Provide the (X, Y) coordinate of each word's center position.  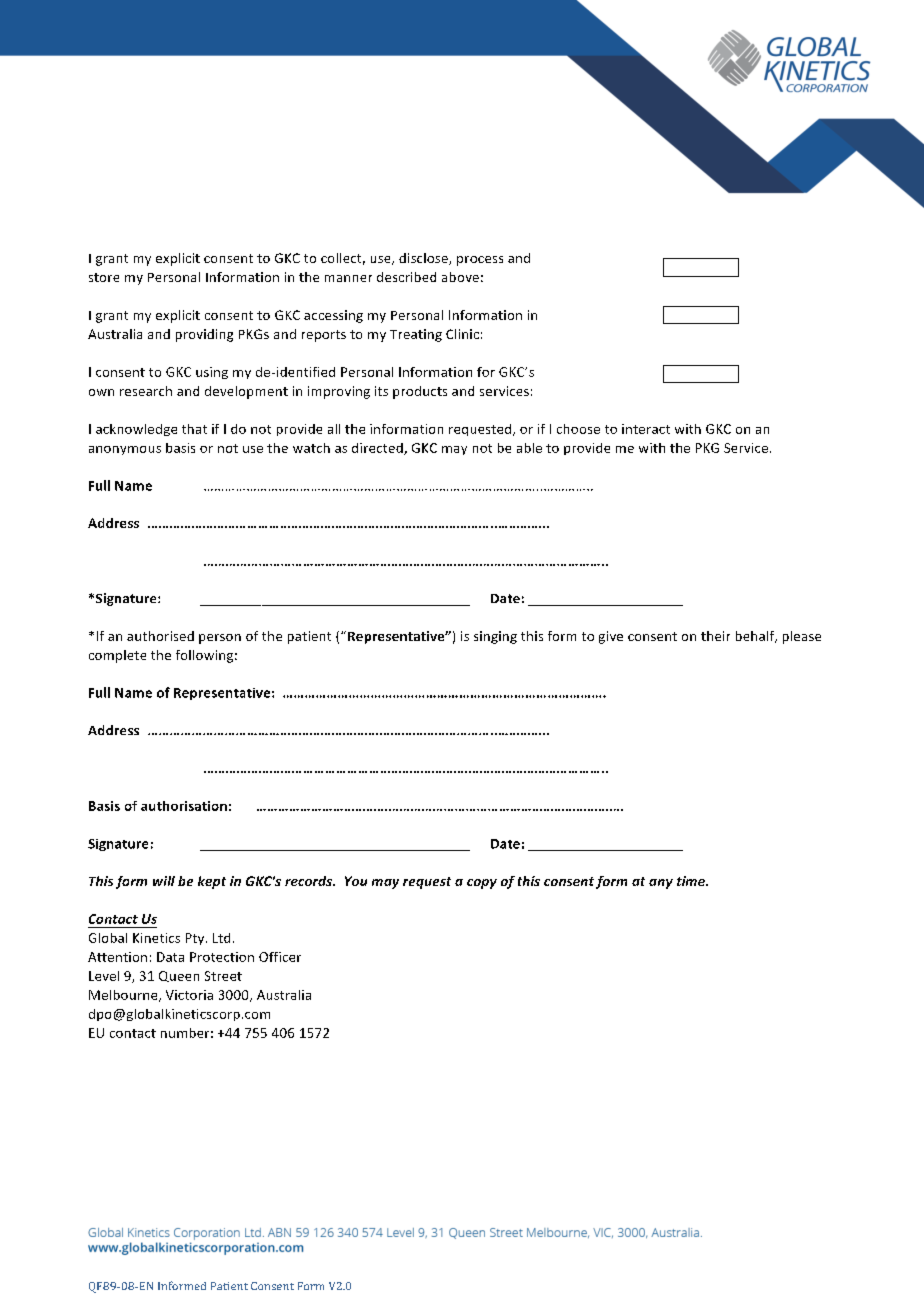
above (460, 277)
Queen (179, 976)
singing (495, 637)
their (715, 636)
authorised (160, 636)
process (480, 261)
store (104, 277)
